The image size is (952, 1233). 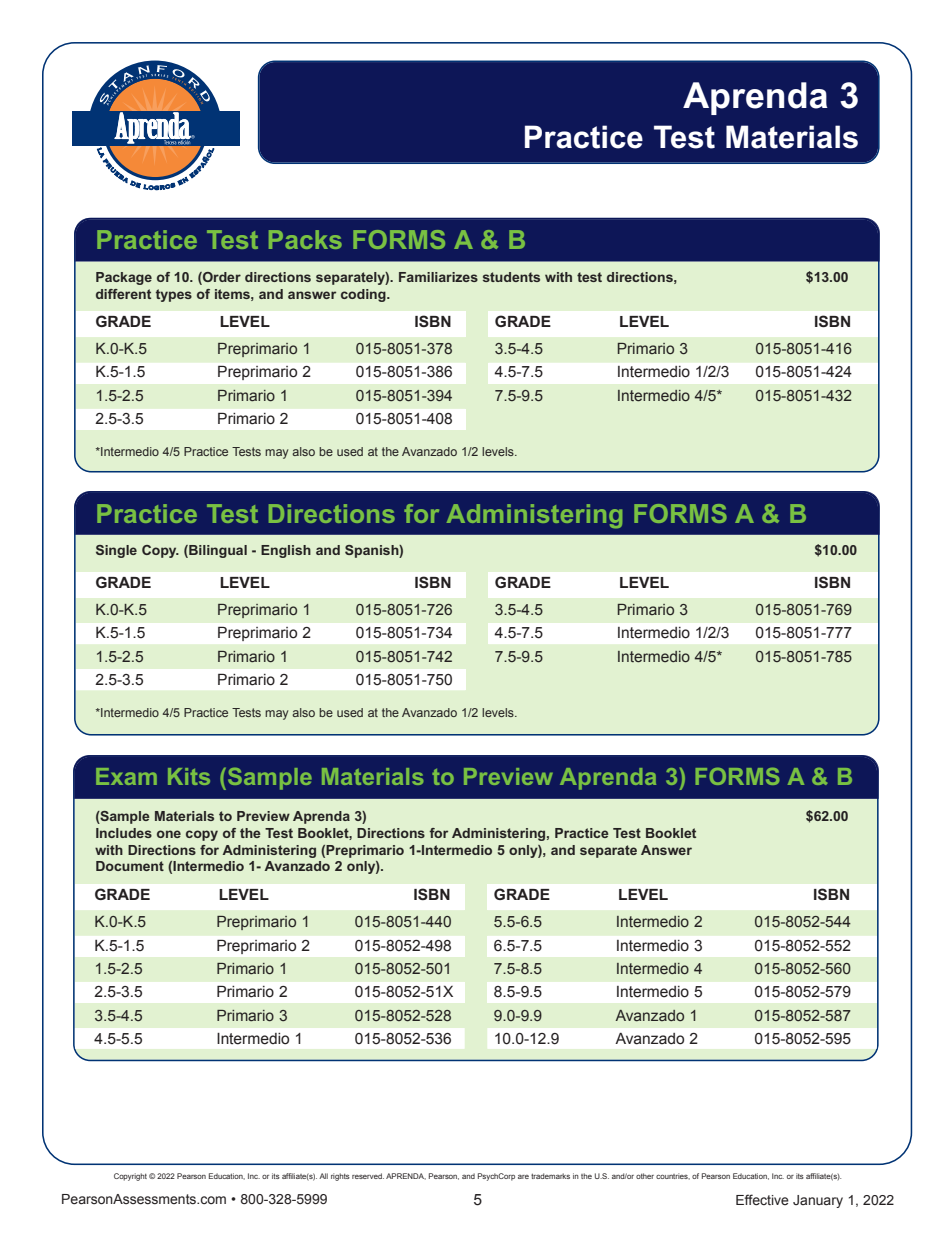 I want to click on types, so click(x=174, y=295).
